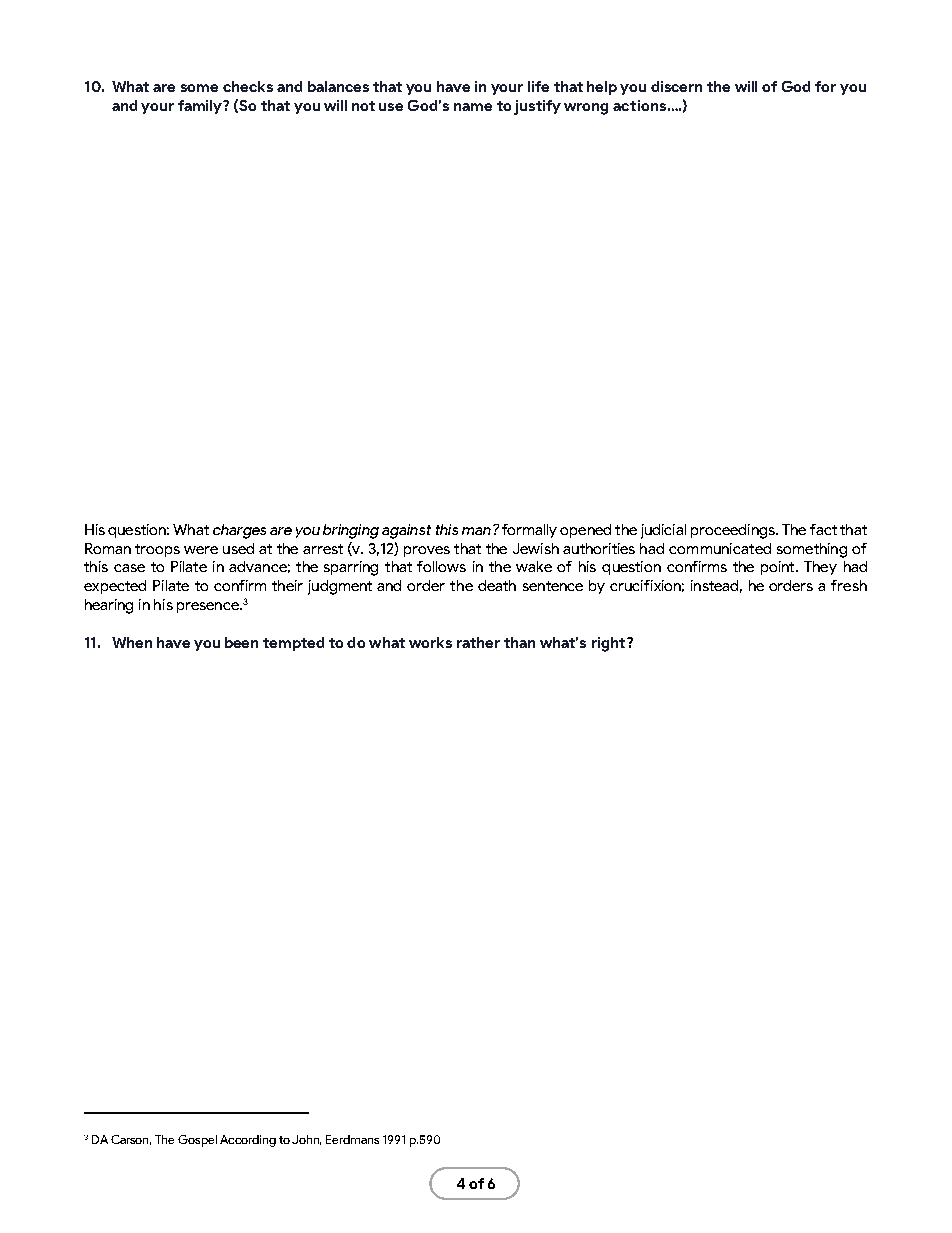 The image size is (952, 1233). I want to click on discern, so click(676, 86).
